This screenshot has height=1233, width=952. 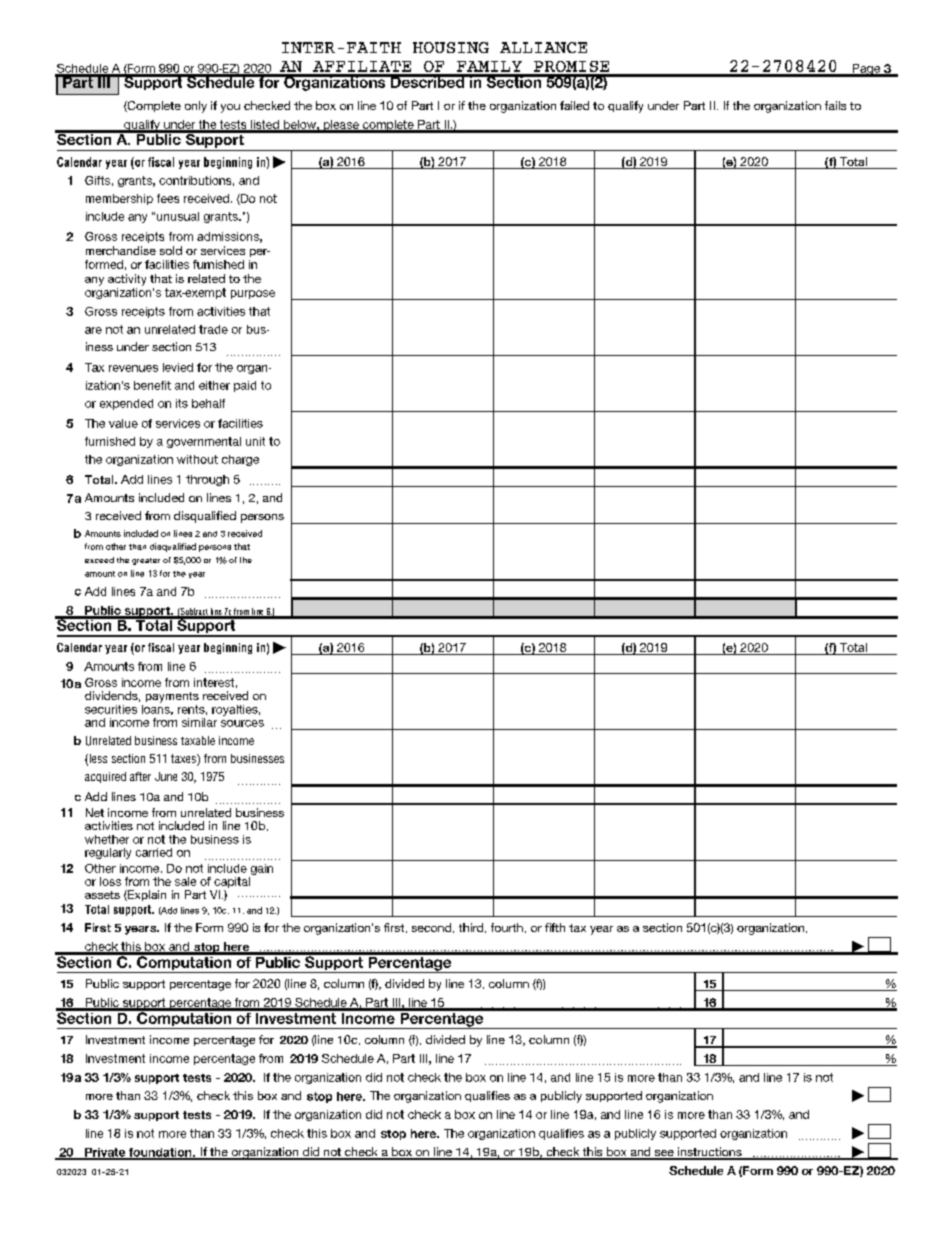 What do you see at coordinates (146, 561) in the screenshot?
I see `greater` at bounding box center [146, 561].
